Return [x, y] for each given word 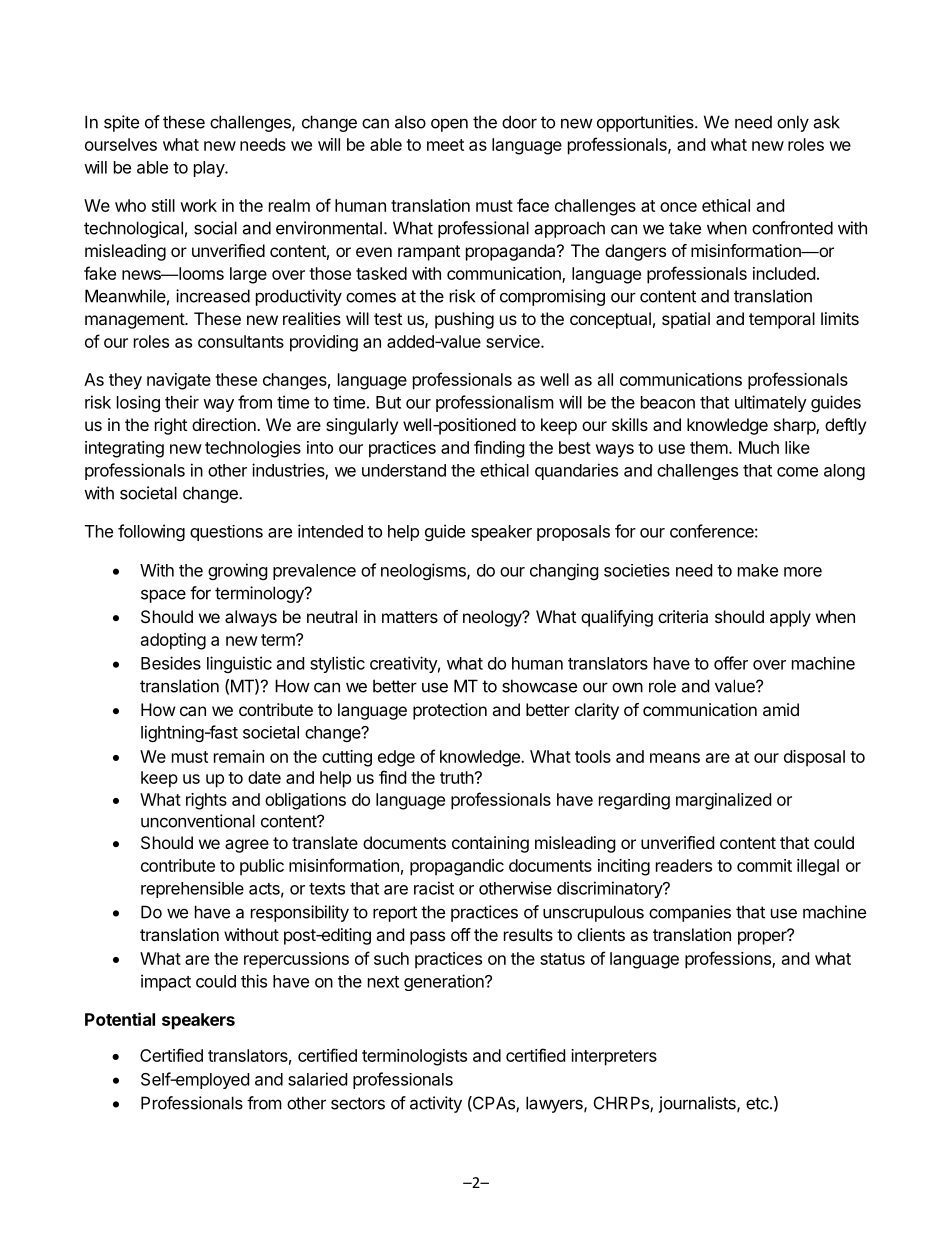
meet [445, 145]
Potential [120, 1019]
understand [404, 470]
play [210, 169]
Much [759, 447]
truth [457, 777]
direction [225, 424]
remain [239, 756]
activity [436, 1104]
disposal [814, 758]
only [793, 123]
